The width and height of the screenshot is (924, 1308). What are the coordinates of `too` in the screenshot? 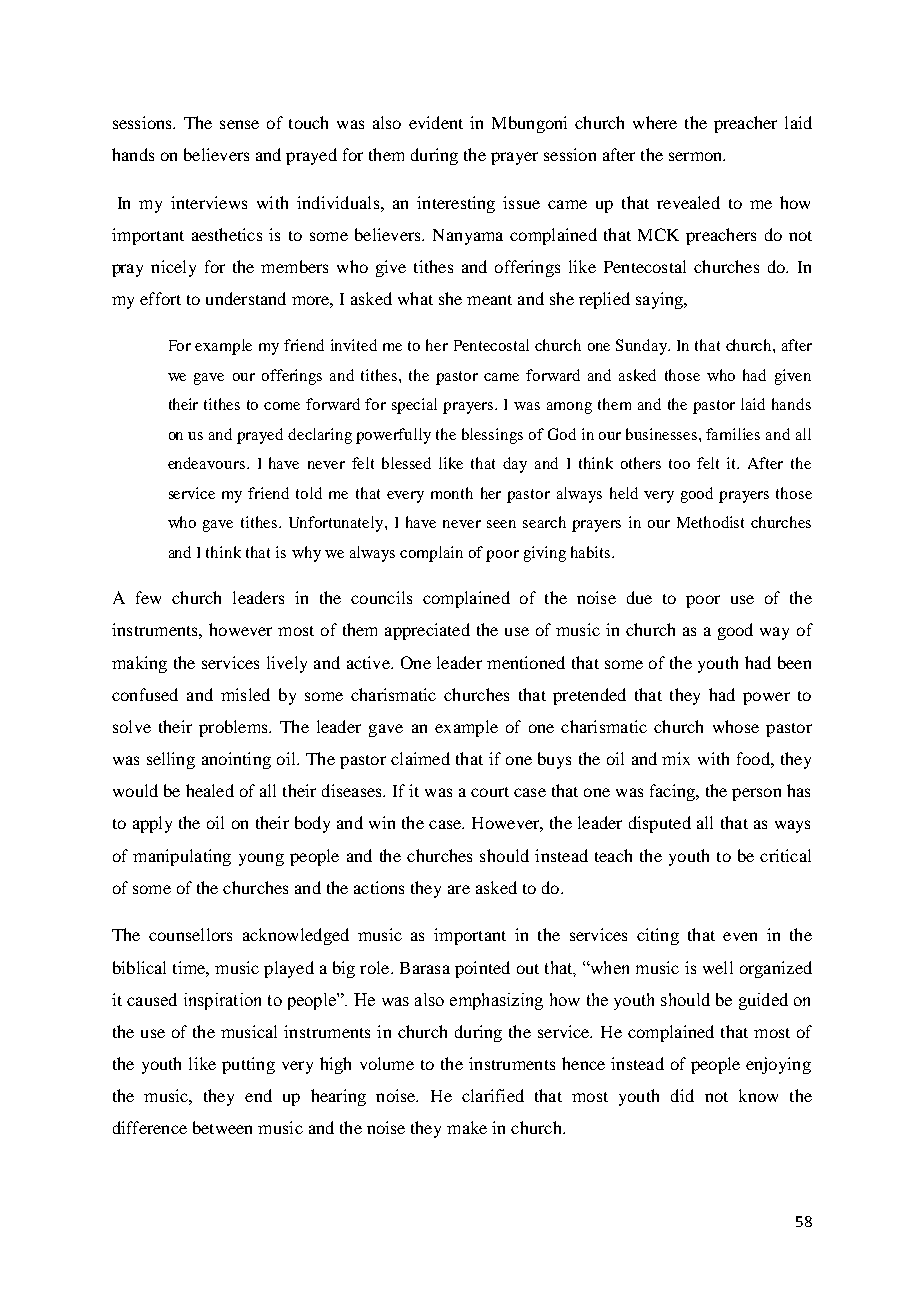 It's located at (679, 464).
